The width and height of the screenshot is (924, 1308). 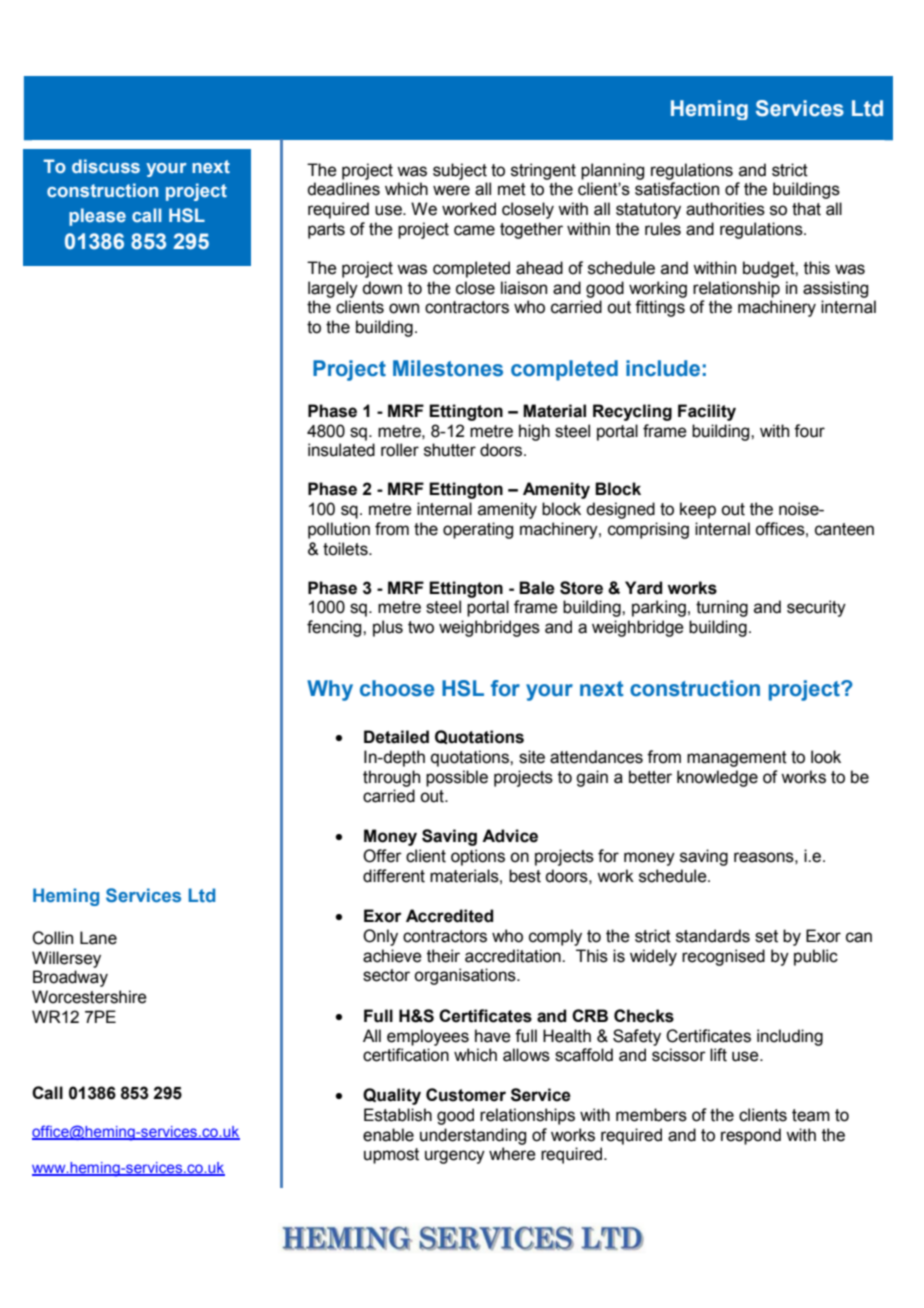 I want to click on please, so click(x=97, y=217).
